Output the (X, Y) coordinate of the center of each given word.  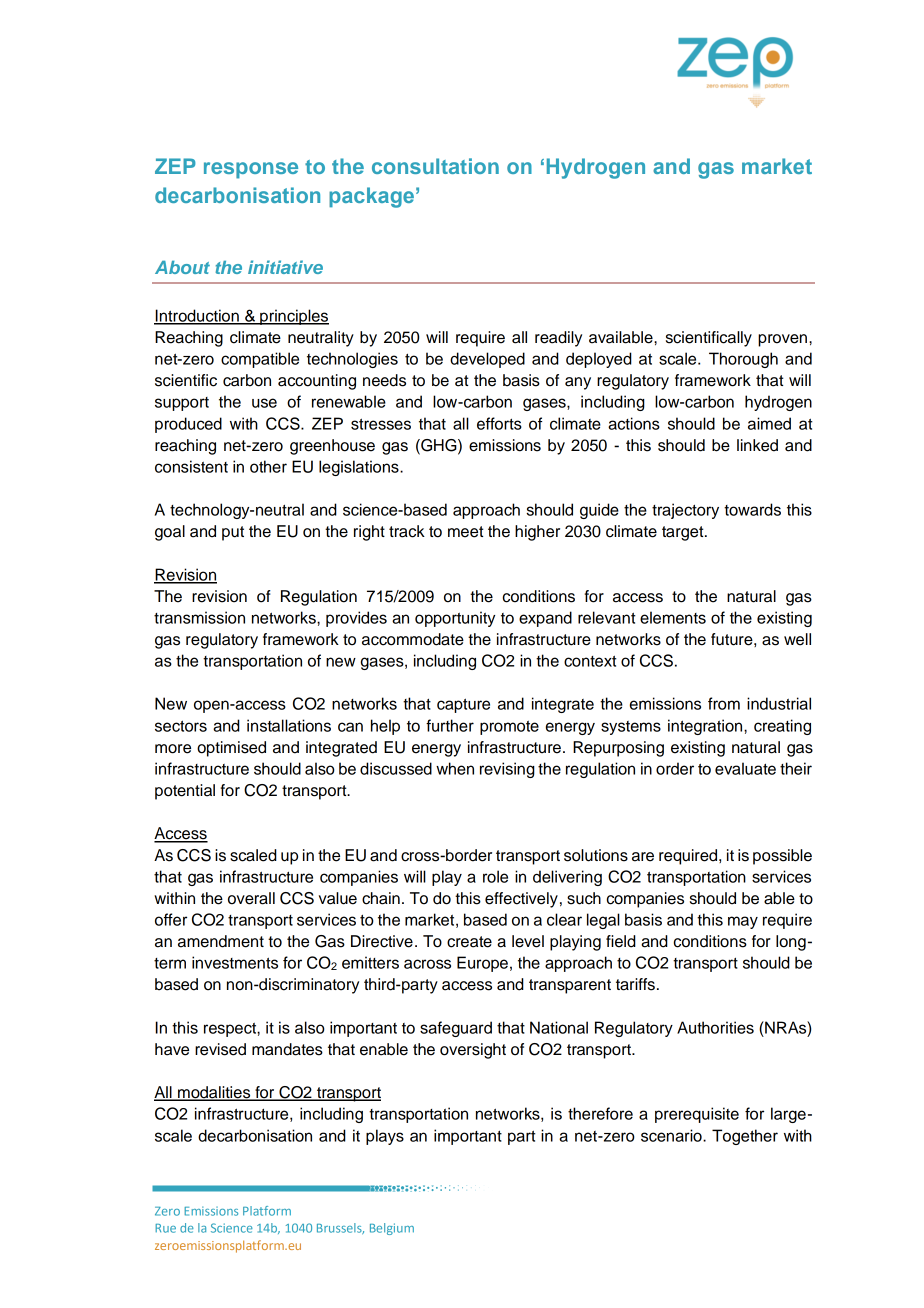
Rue (165, 1228)
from (724, 703)
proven (782, 340)
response (251, 170)
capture (463, 705)
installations (289, 725)
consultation (435, 166)
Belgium (392, 1229)
